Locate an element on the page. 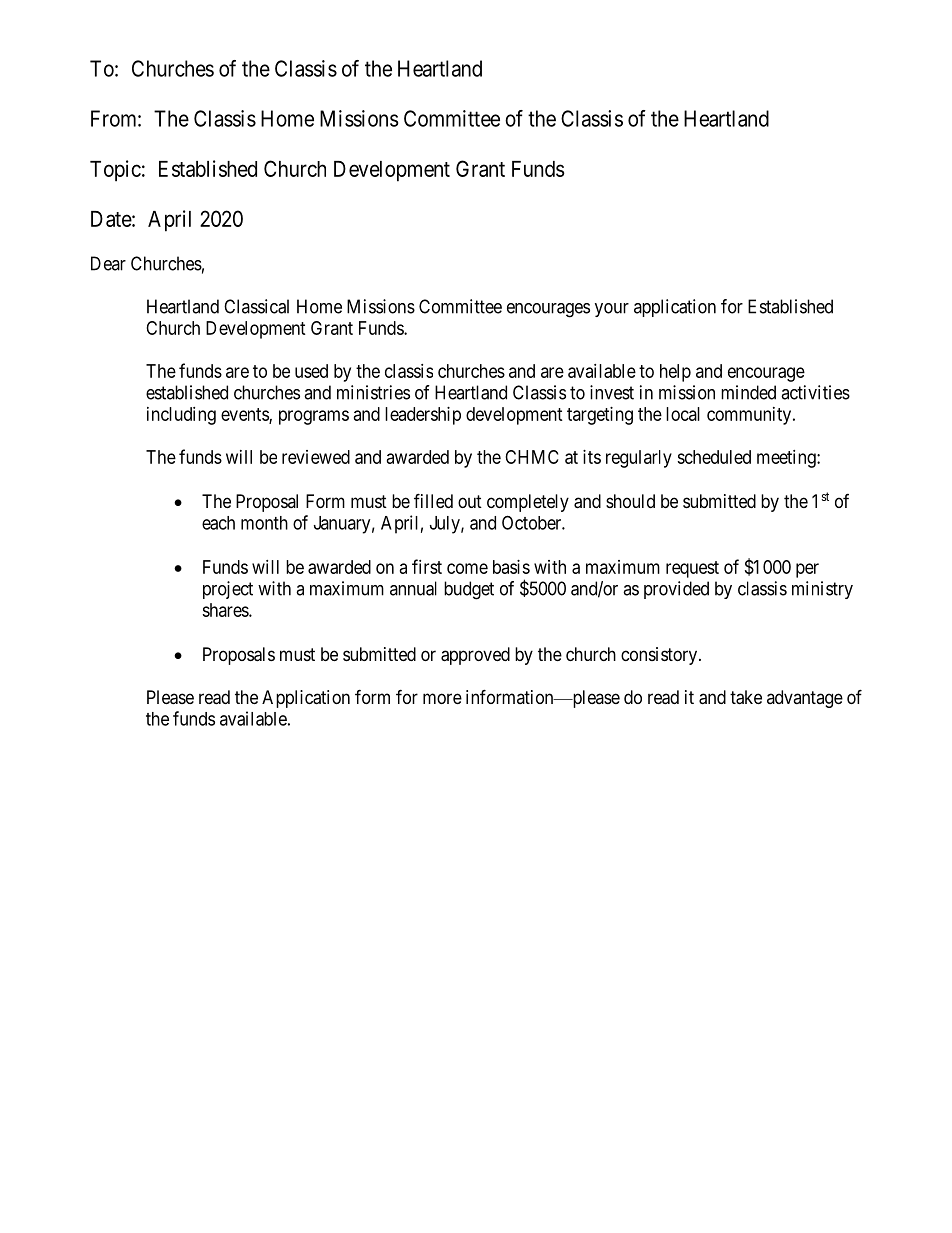 This page has height=1233, width=952. Classical is located at coordinates (256, 306).
